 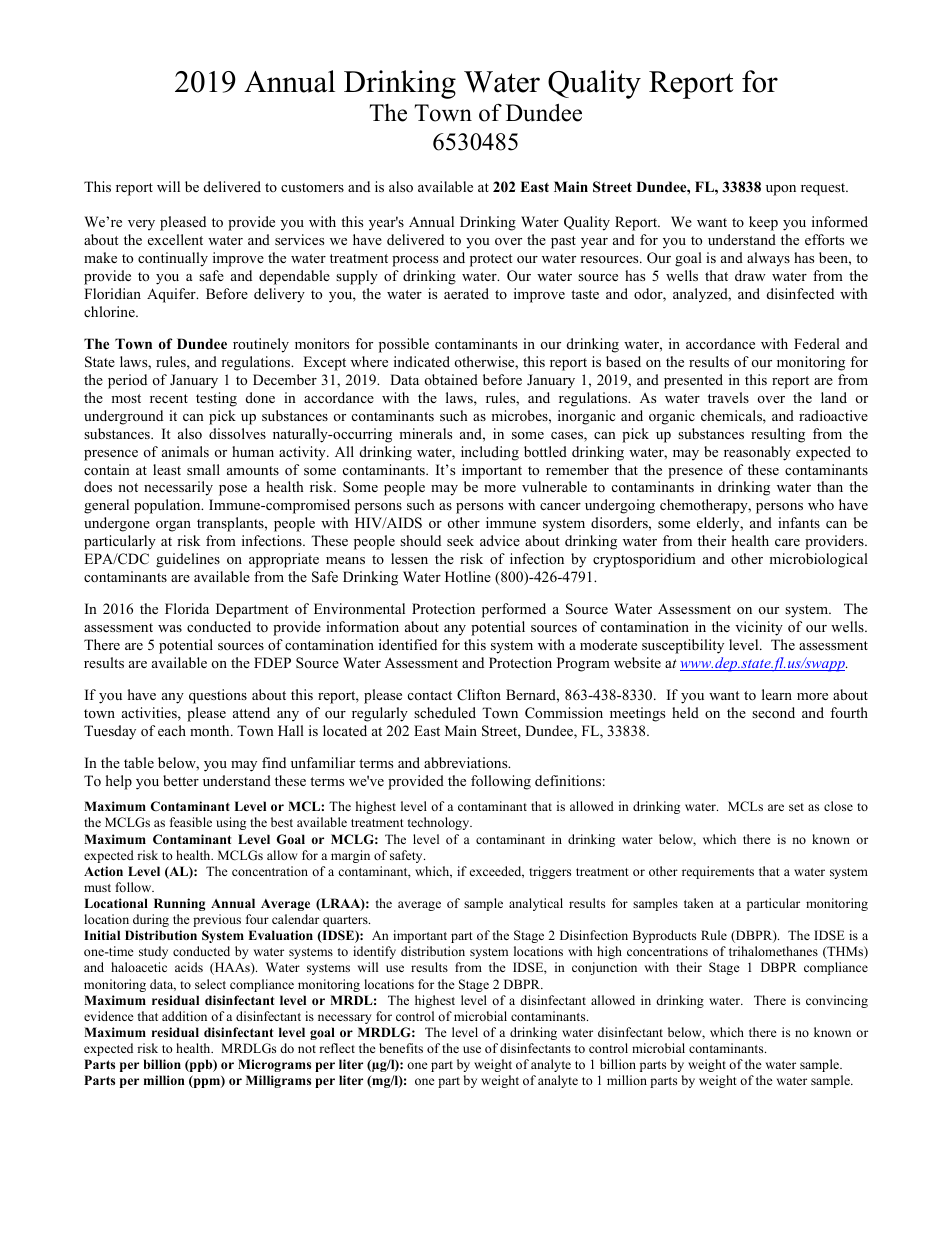 I want to click on feasible, so click(x=191, y=822).
